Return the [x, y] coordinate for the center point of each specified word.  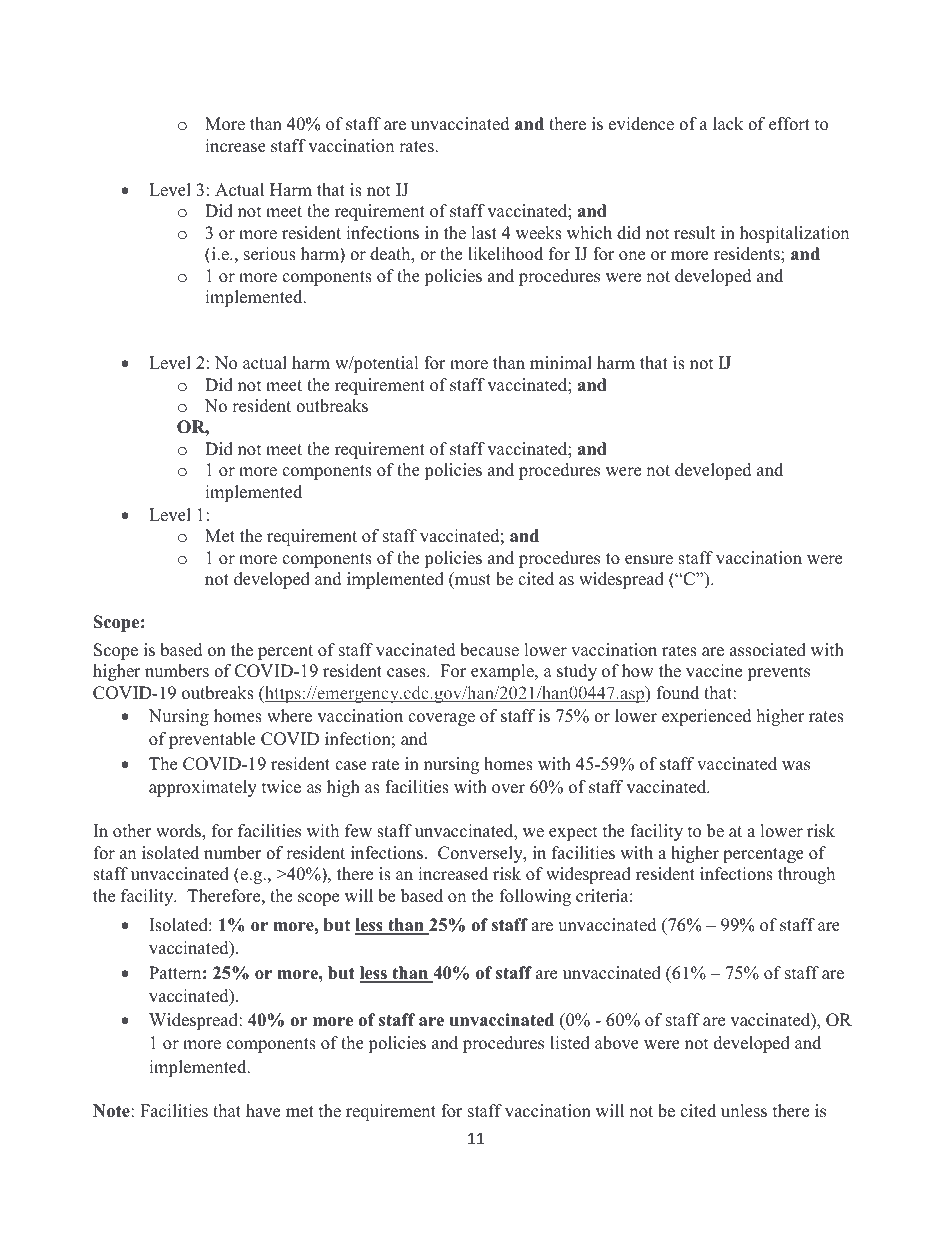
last [484, 233]
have [263, 1111]
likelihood [505, 254]
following [535, 897]
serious [270, 254]
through [806, 875]
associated [768, 650]
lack [728, 124]
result [695, 233]
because [489, 650]
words [179, 832]
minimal [561, 362]
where [289, 716]
